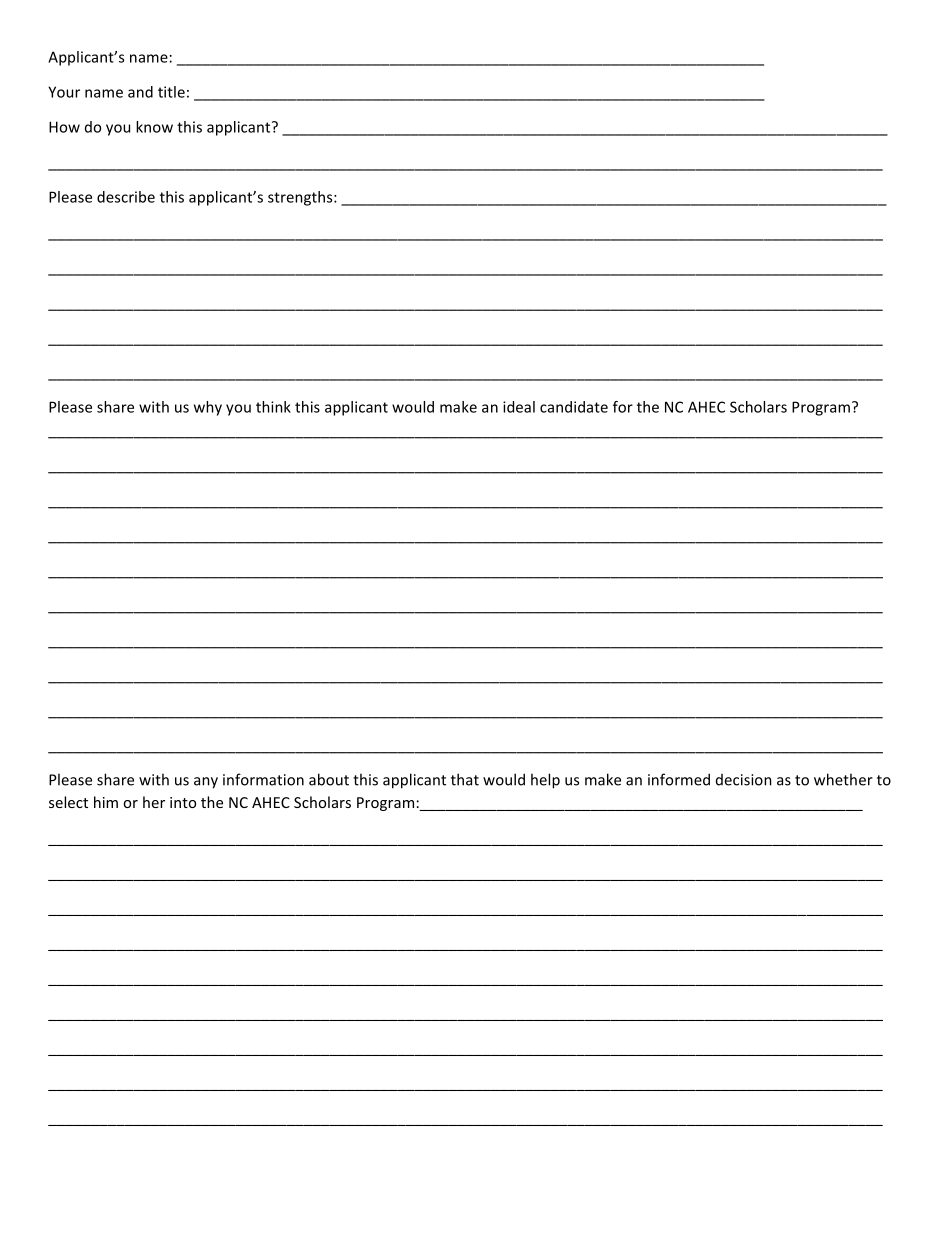  I want to click on why, so click(208, 408).
